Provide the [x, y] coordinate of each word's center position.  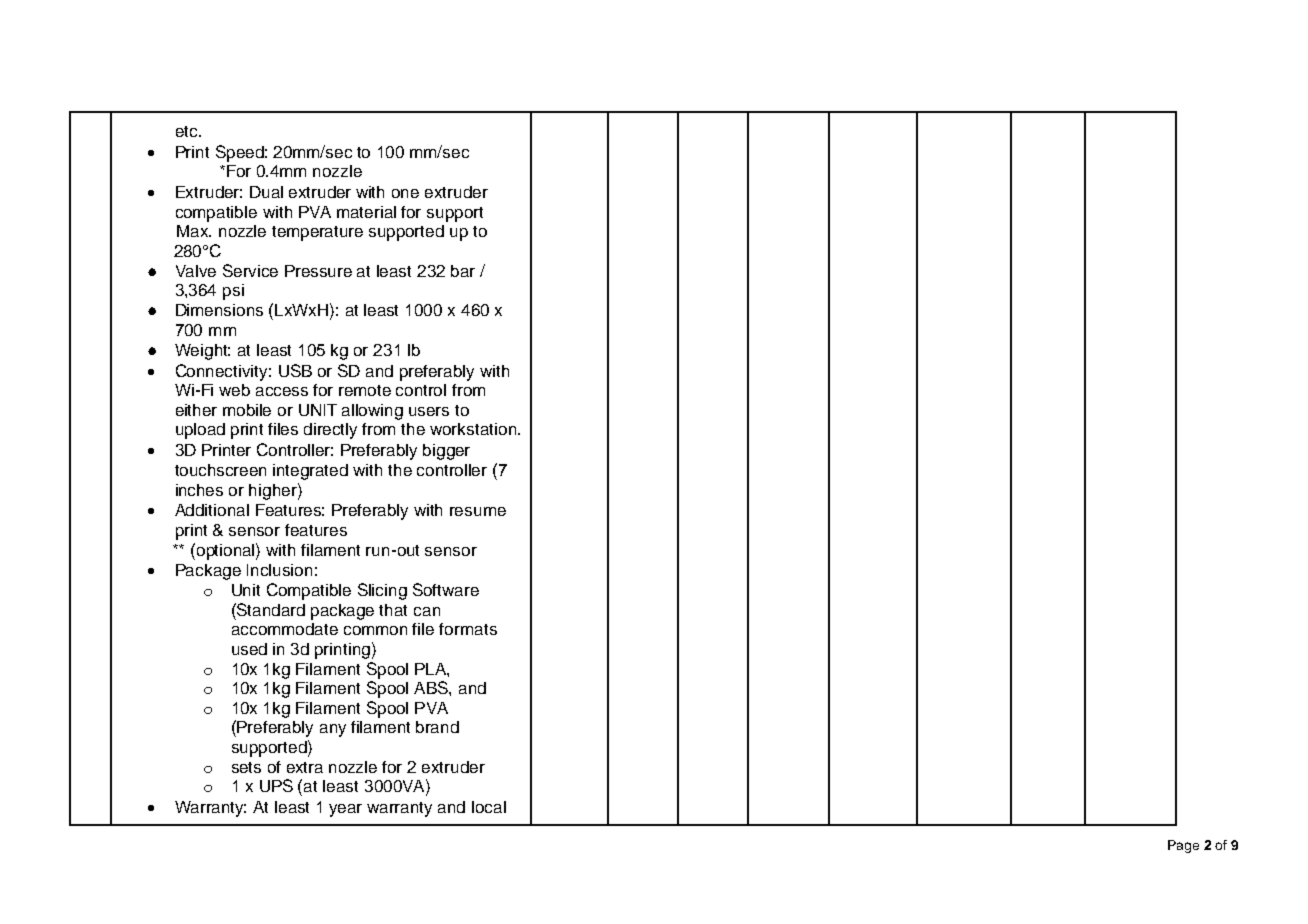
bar [463, 271]
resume [478, 511]
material [366, 212]
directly [330, 431]
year [345, 810]
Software [446, 589]
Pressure [318, 271]
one [405, 193]
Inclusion [279, 570]
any [333, 730]
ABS [432, 687]
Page [1183, 846]
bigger [446, 452]
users [429, 411]
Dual [266, 192]
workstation [473, 429]
